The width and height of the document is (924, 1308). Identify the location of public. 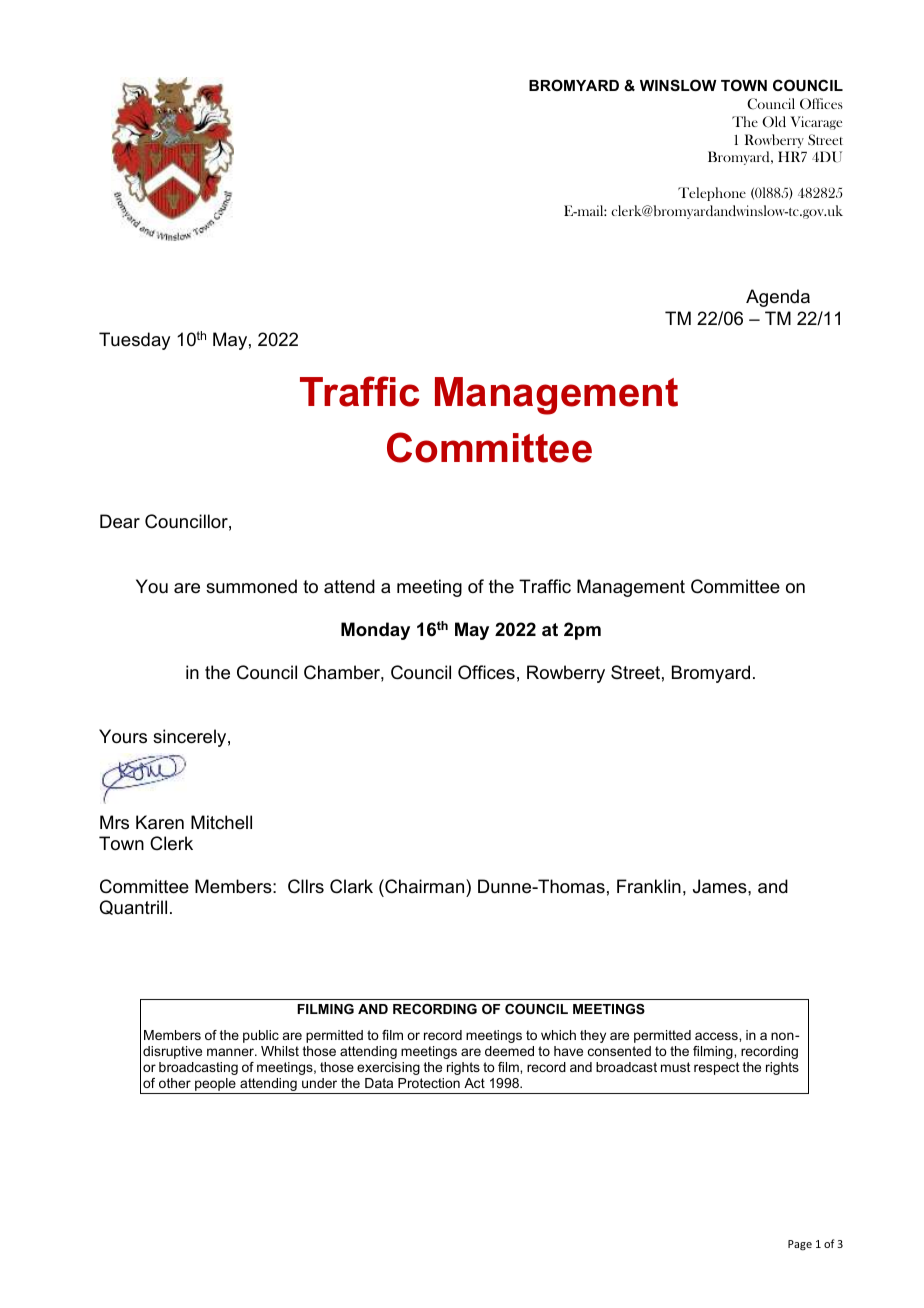
(261, 1036).
